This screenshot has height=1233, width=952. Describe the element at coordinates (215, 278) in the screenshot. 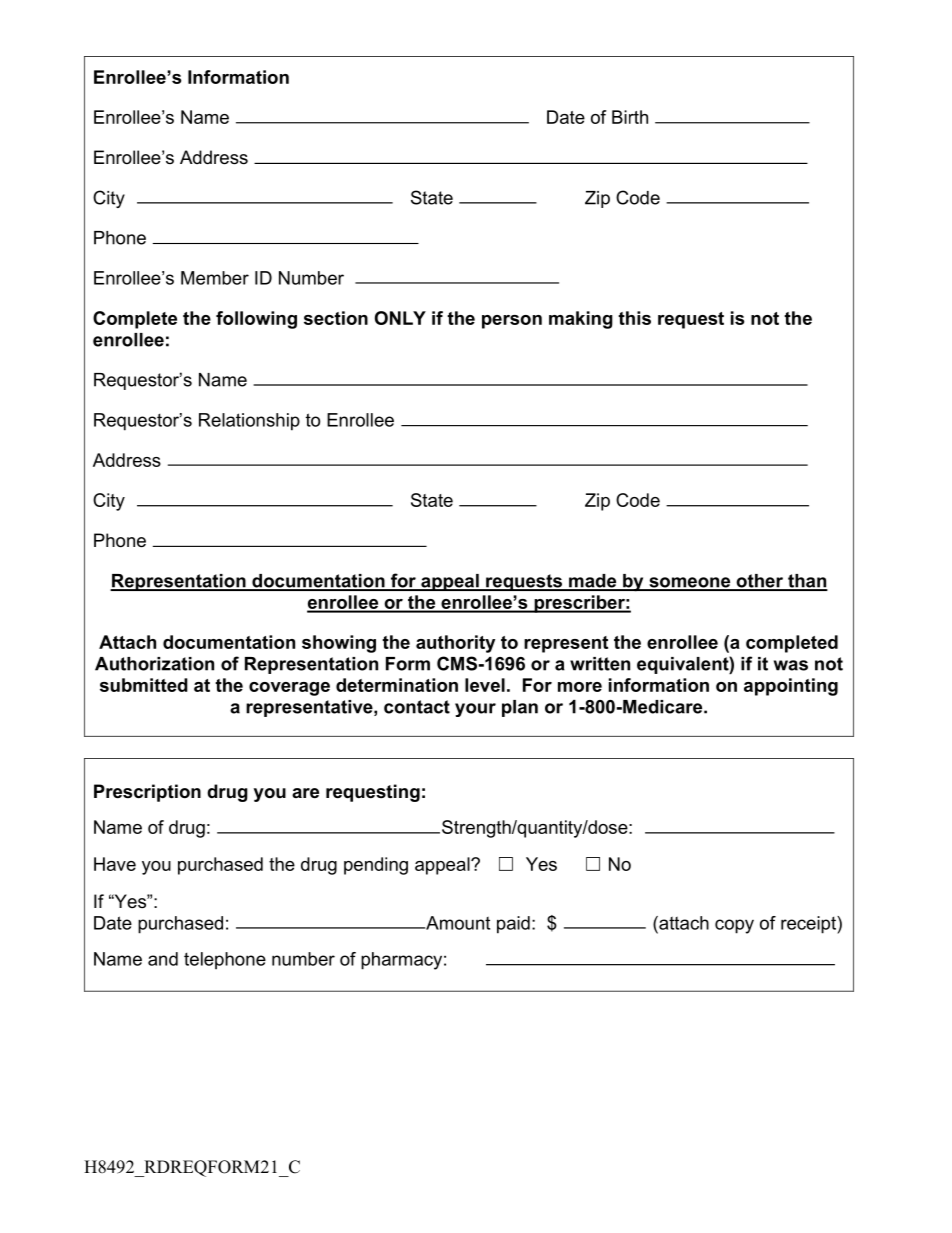

I see `Member` at that location.
